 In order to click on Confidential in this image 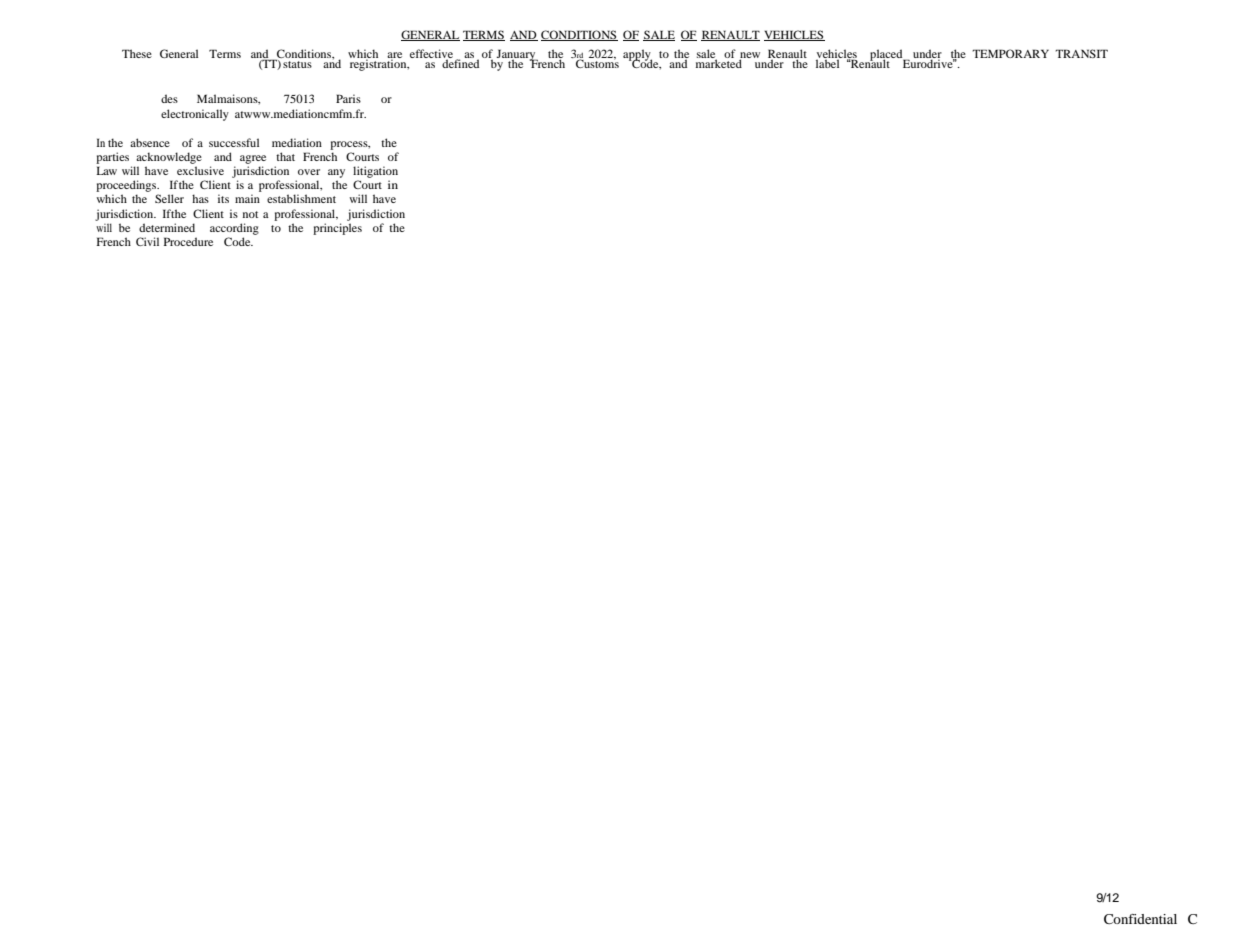, I will do `click(1140, 919)`.
